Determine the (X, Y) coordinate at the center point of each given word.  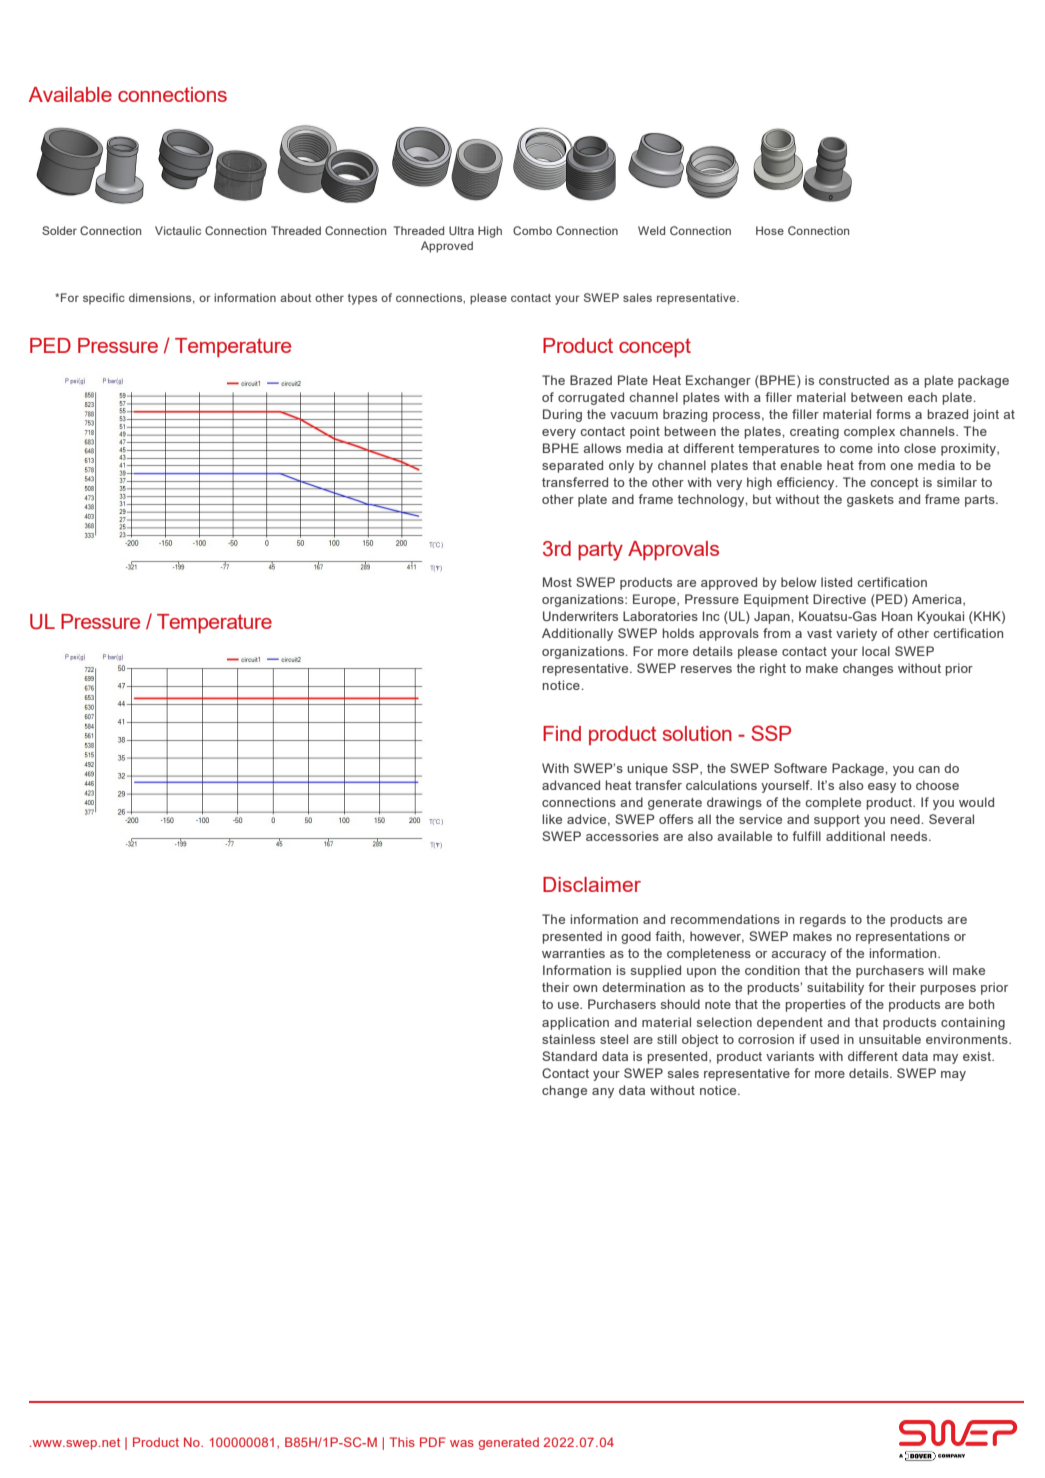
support (837, 821)
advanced (571, 785)
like (552, 819)
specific (104, 299)
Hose (770, 230)
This (402, 1442)
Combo (532, 230)
